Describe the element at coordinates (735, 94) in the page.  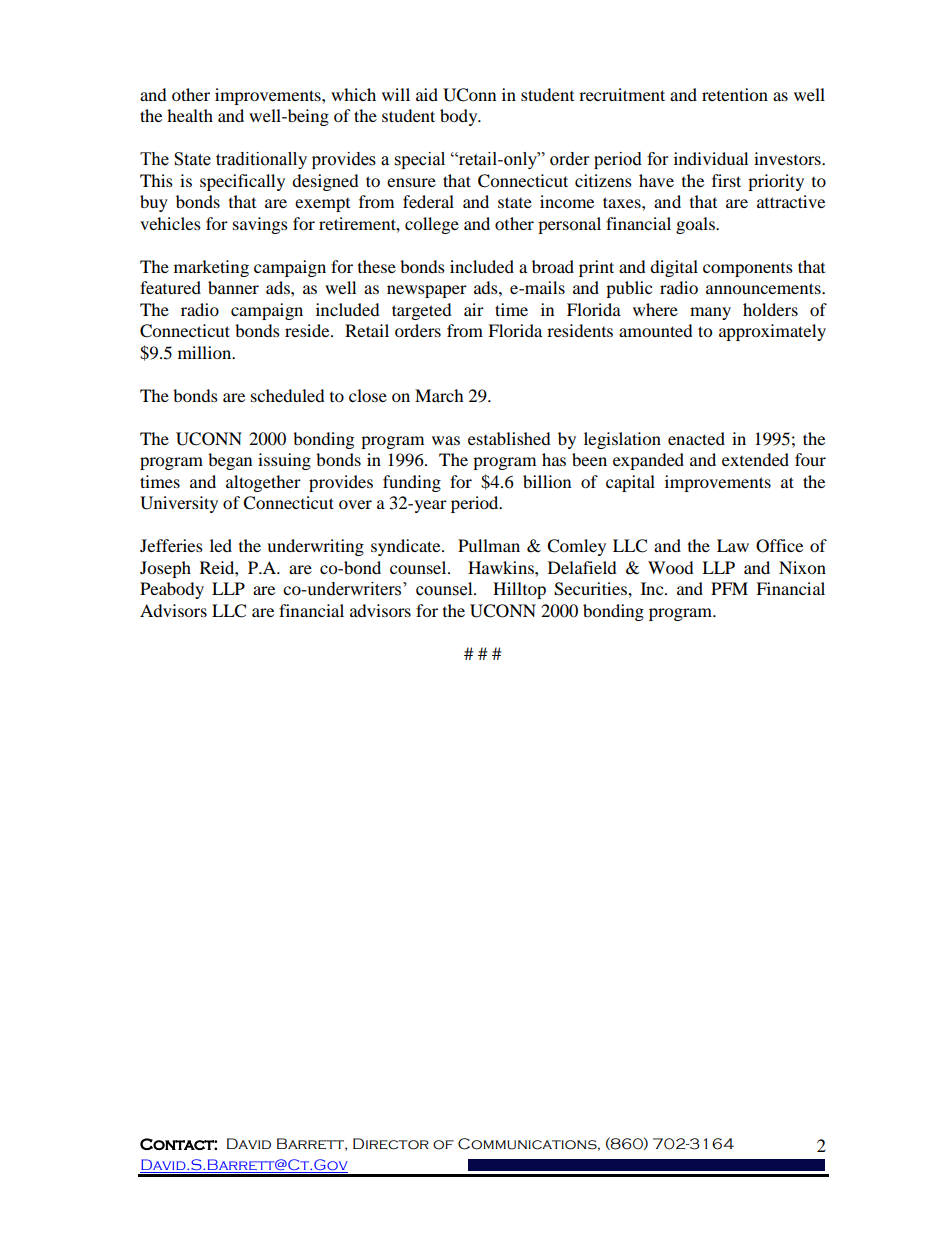
I see `retention` at that location.
